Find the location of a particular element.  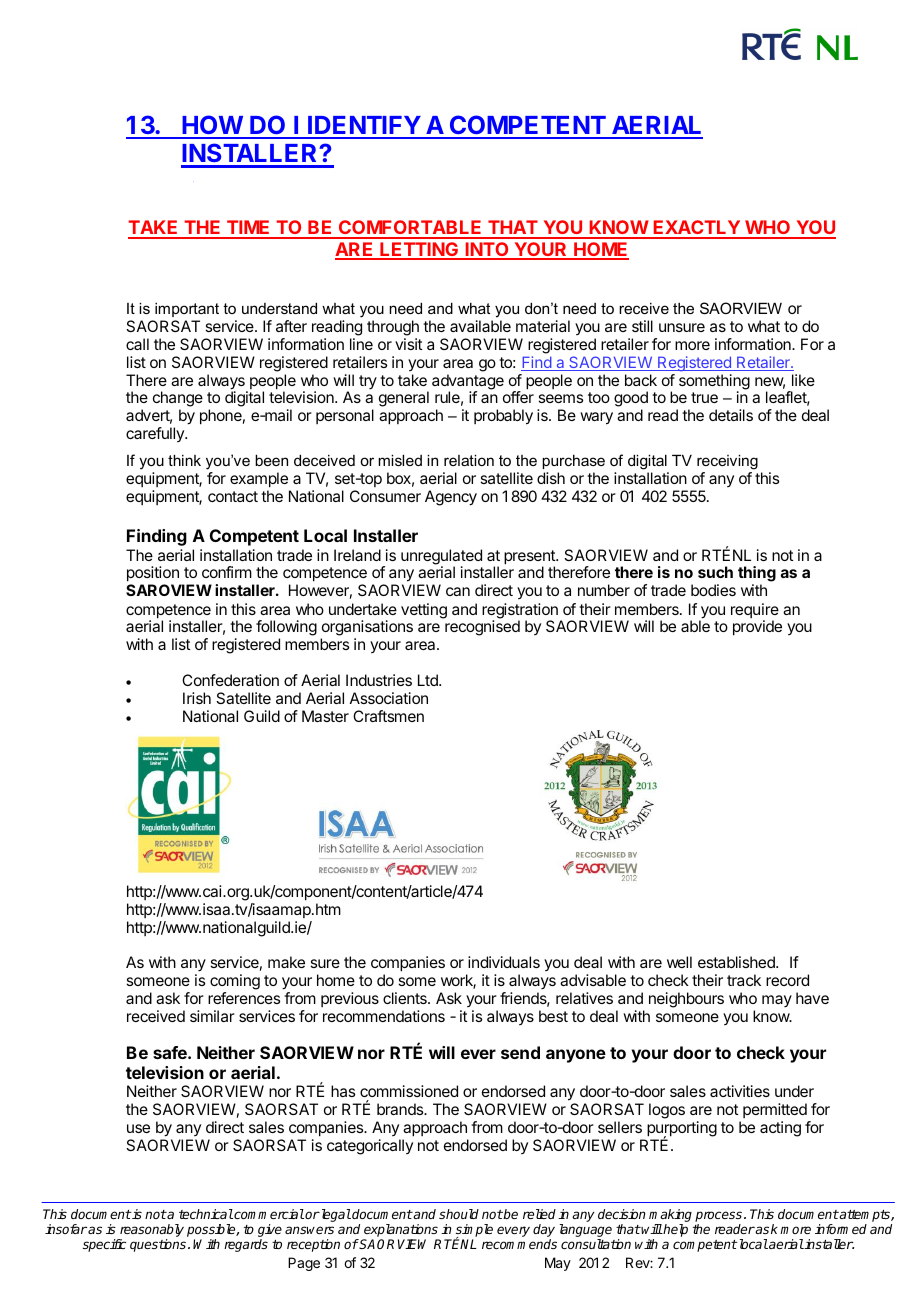

established is located at coordinates (737, 962).
